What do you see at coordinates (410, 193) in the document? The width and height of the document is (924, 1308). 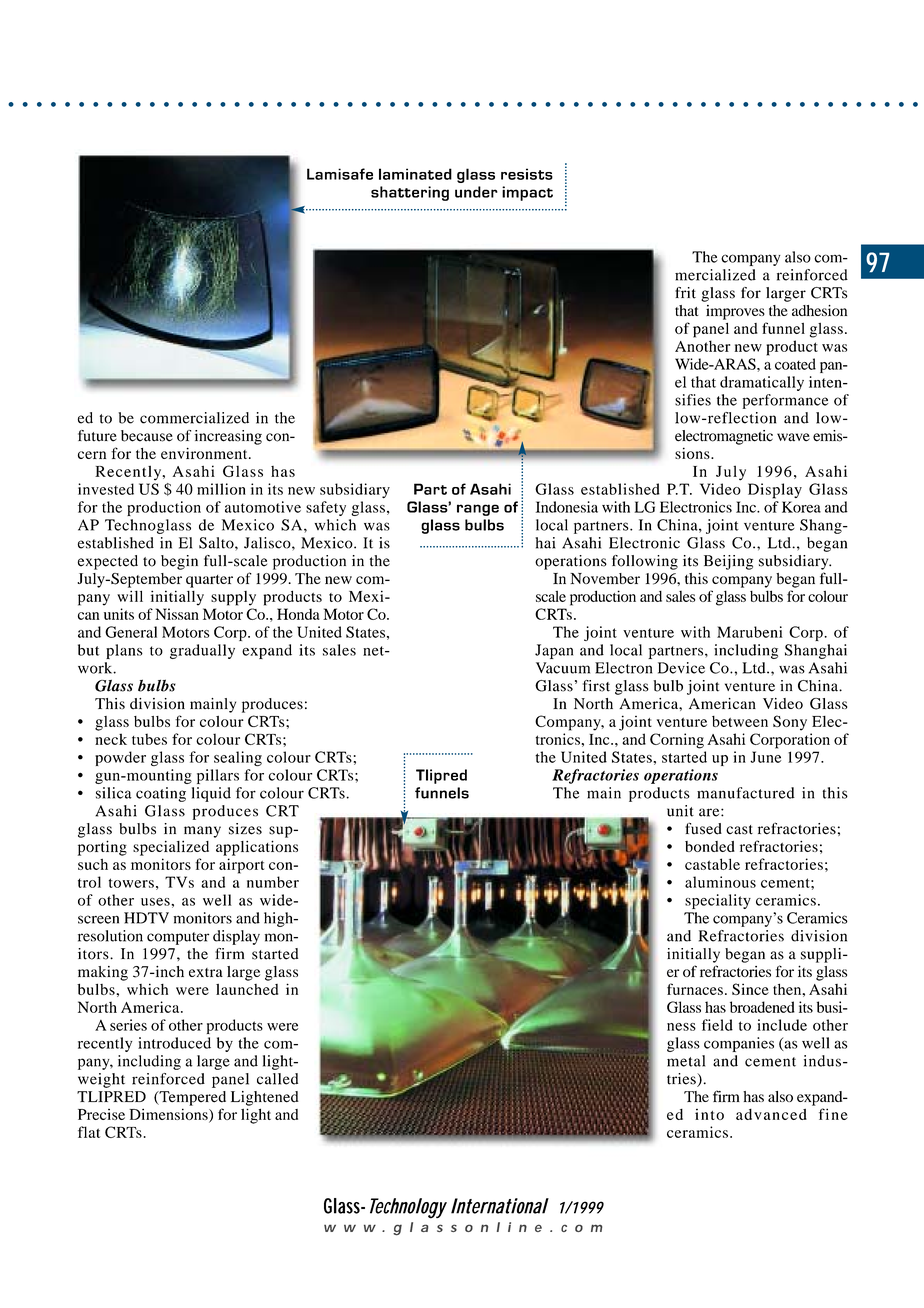 I see `shattering` at bounding box center [410, 193].
